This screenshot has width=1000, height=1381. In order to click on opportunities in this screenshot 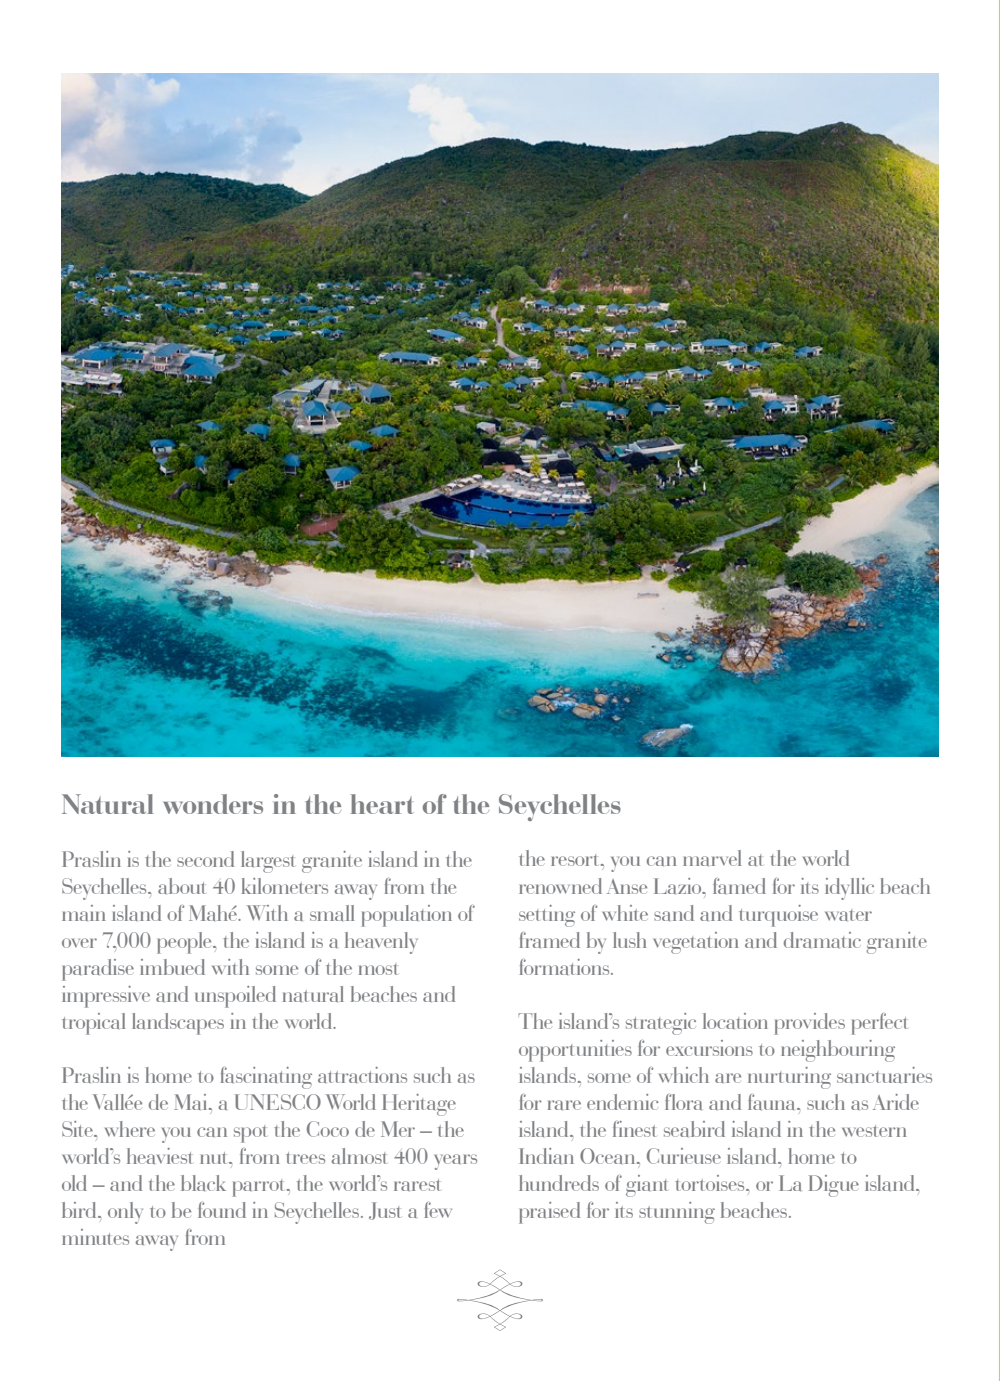, I will do `click(575, 1051)`.
